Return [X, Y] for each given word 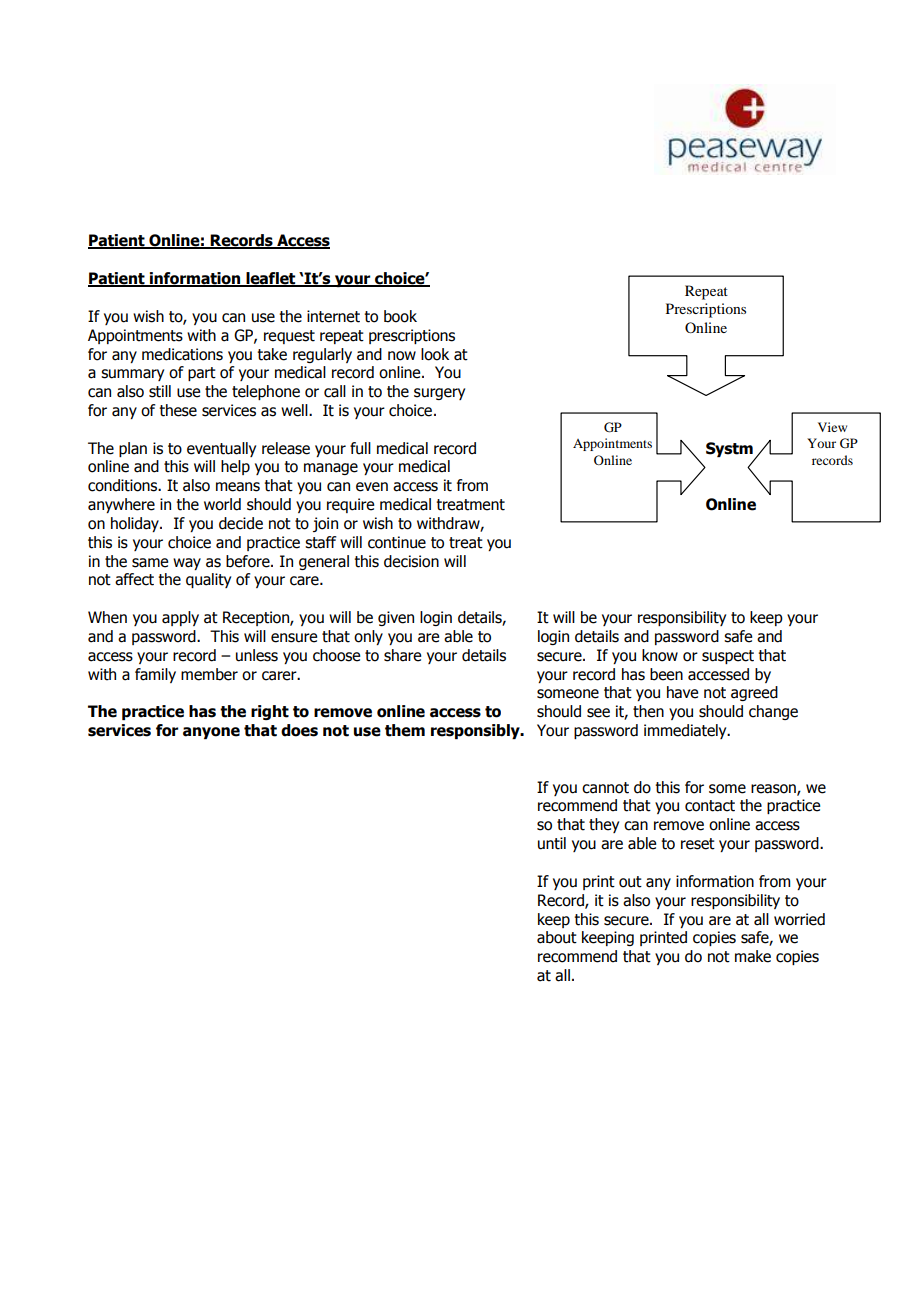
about [557, 937]
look [435, 354]
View [832, 427]
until [552, 843]
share [402, 655]
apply [180, 618]
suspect [728, 657]
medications [182, 354]
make [753, 956]
